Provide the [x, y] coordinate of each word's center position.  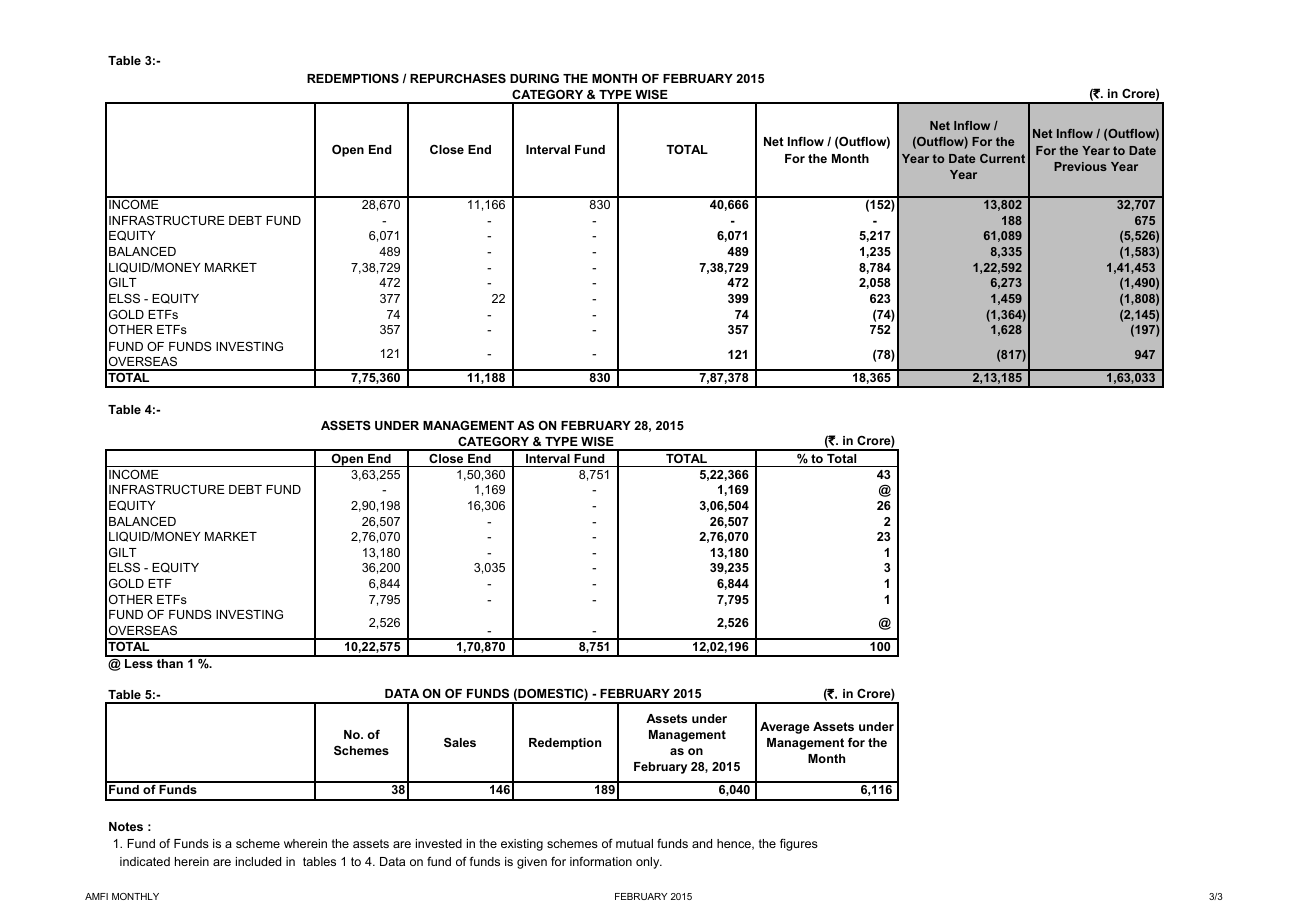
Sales [460, 742]
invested [439, 843]
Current [1002, 158]
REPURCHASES [458, 78]
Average [785, 728]
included [258, 861]
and [702, 843]
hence [735, 844]
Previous [1080, 166]
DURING [534, 78]
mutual [634, 843]
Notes [126, 826]
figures [799, 844]
